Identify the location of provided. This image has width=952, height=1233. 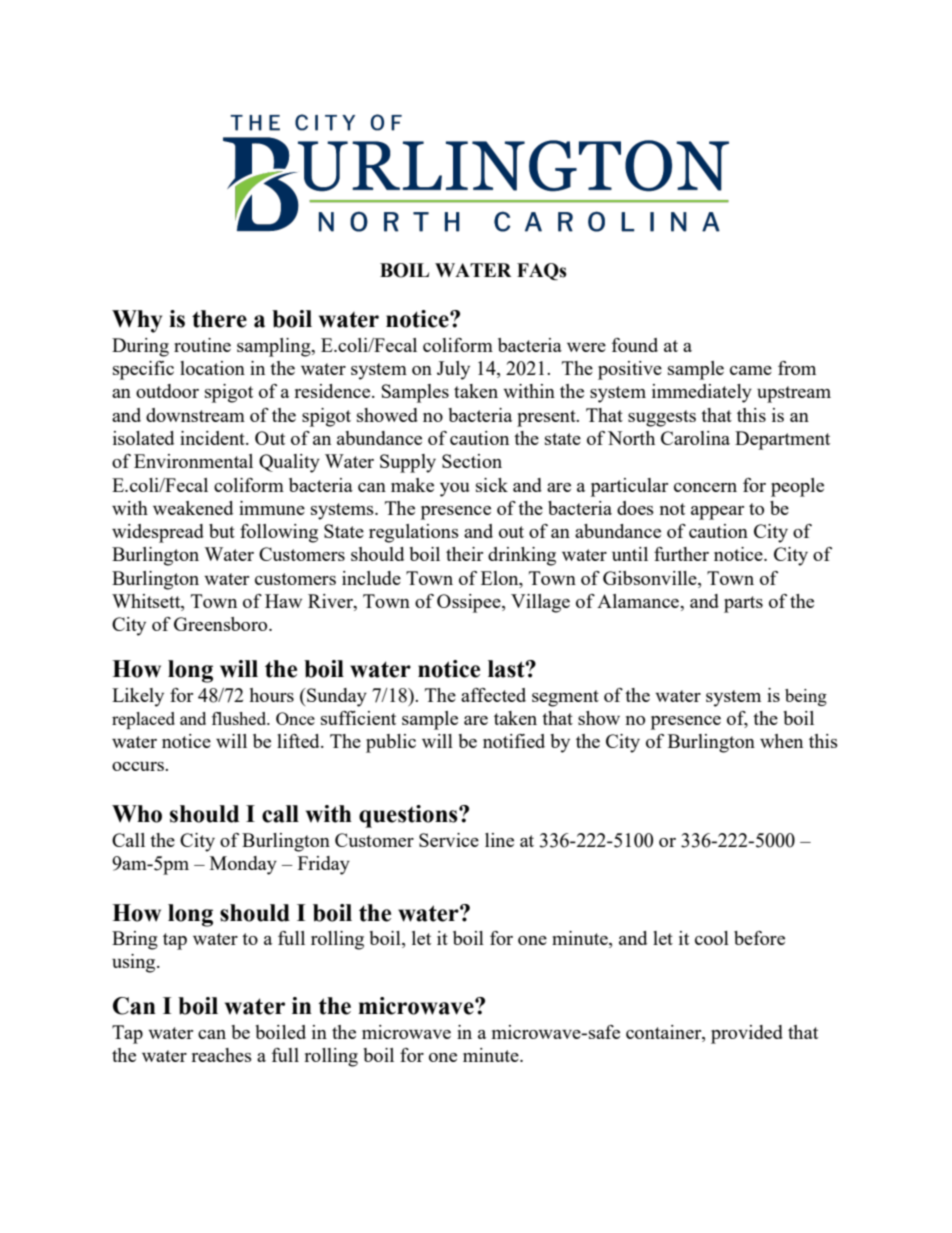
(747, 1034).
